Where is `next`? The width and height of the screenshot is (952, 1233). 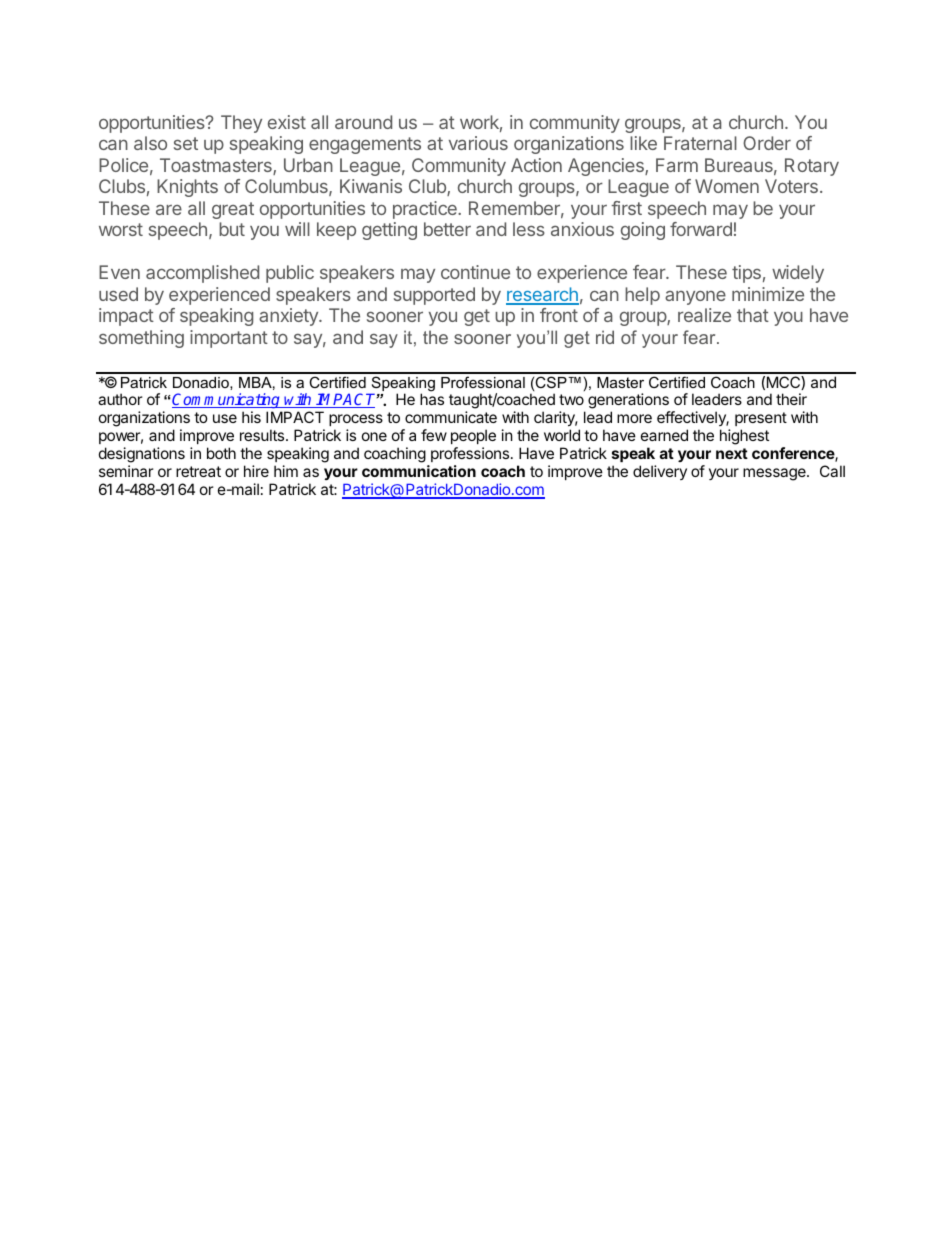
next is located at coordinates (732, 453).
